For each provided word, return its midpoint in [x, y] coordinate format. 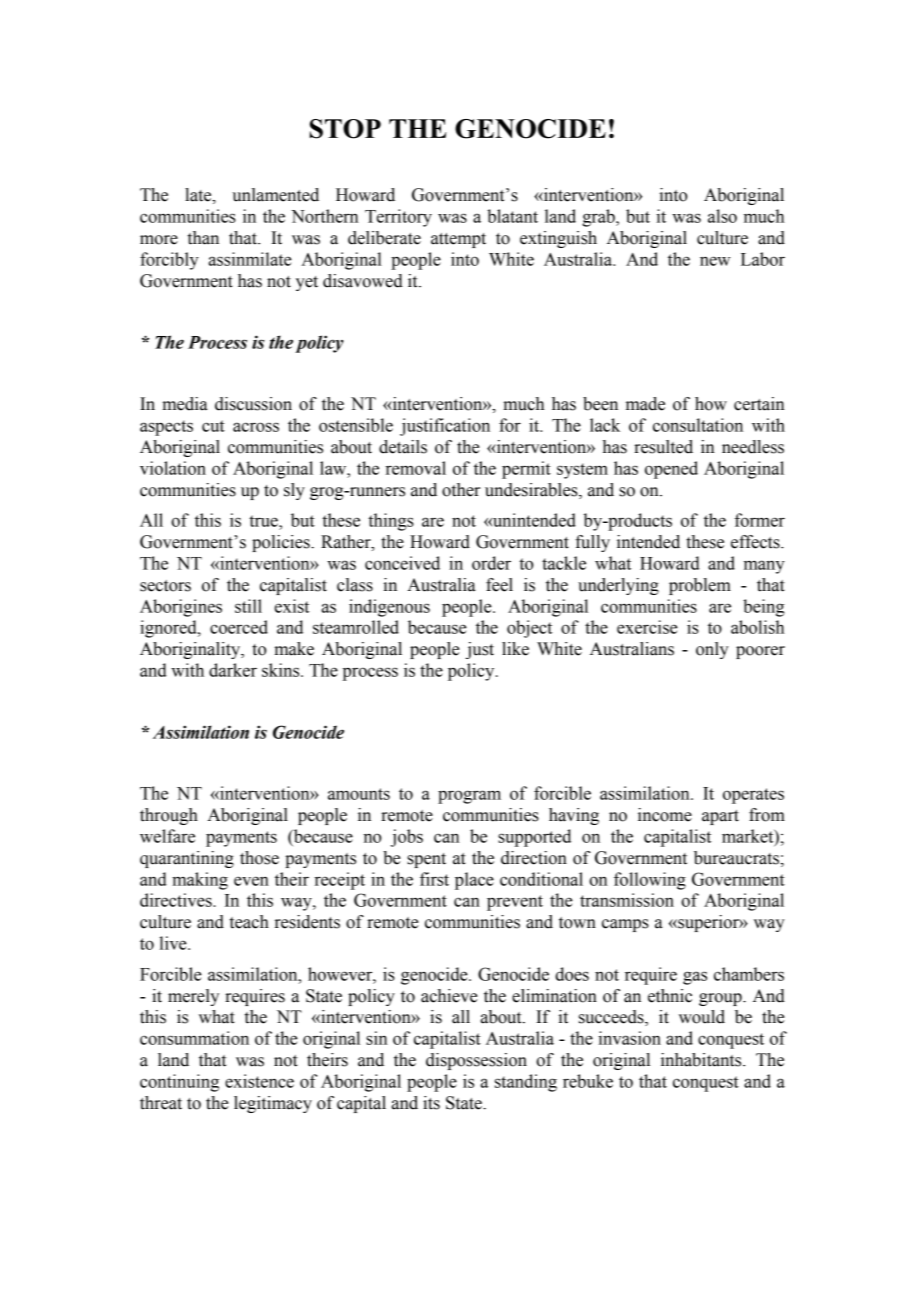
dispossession [476, 1061]
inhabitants [702, 1060]
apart [720, 817]
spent [426, 860]
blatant [512, 216]
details [403, 447]
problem [700, 586]
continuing [179, 1083]
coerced [239, 627]
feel [499, 585]
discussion [253, 404]
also [722, 216]
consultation [698, 425]
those [259, 858]
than [203, 238]
